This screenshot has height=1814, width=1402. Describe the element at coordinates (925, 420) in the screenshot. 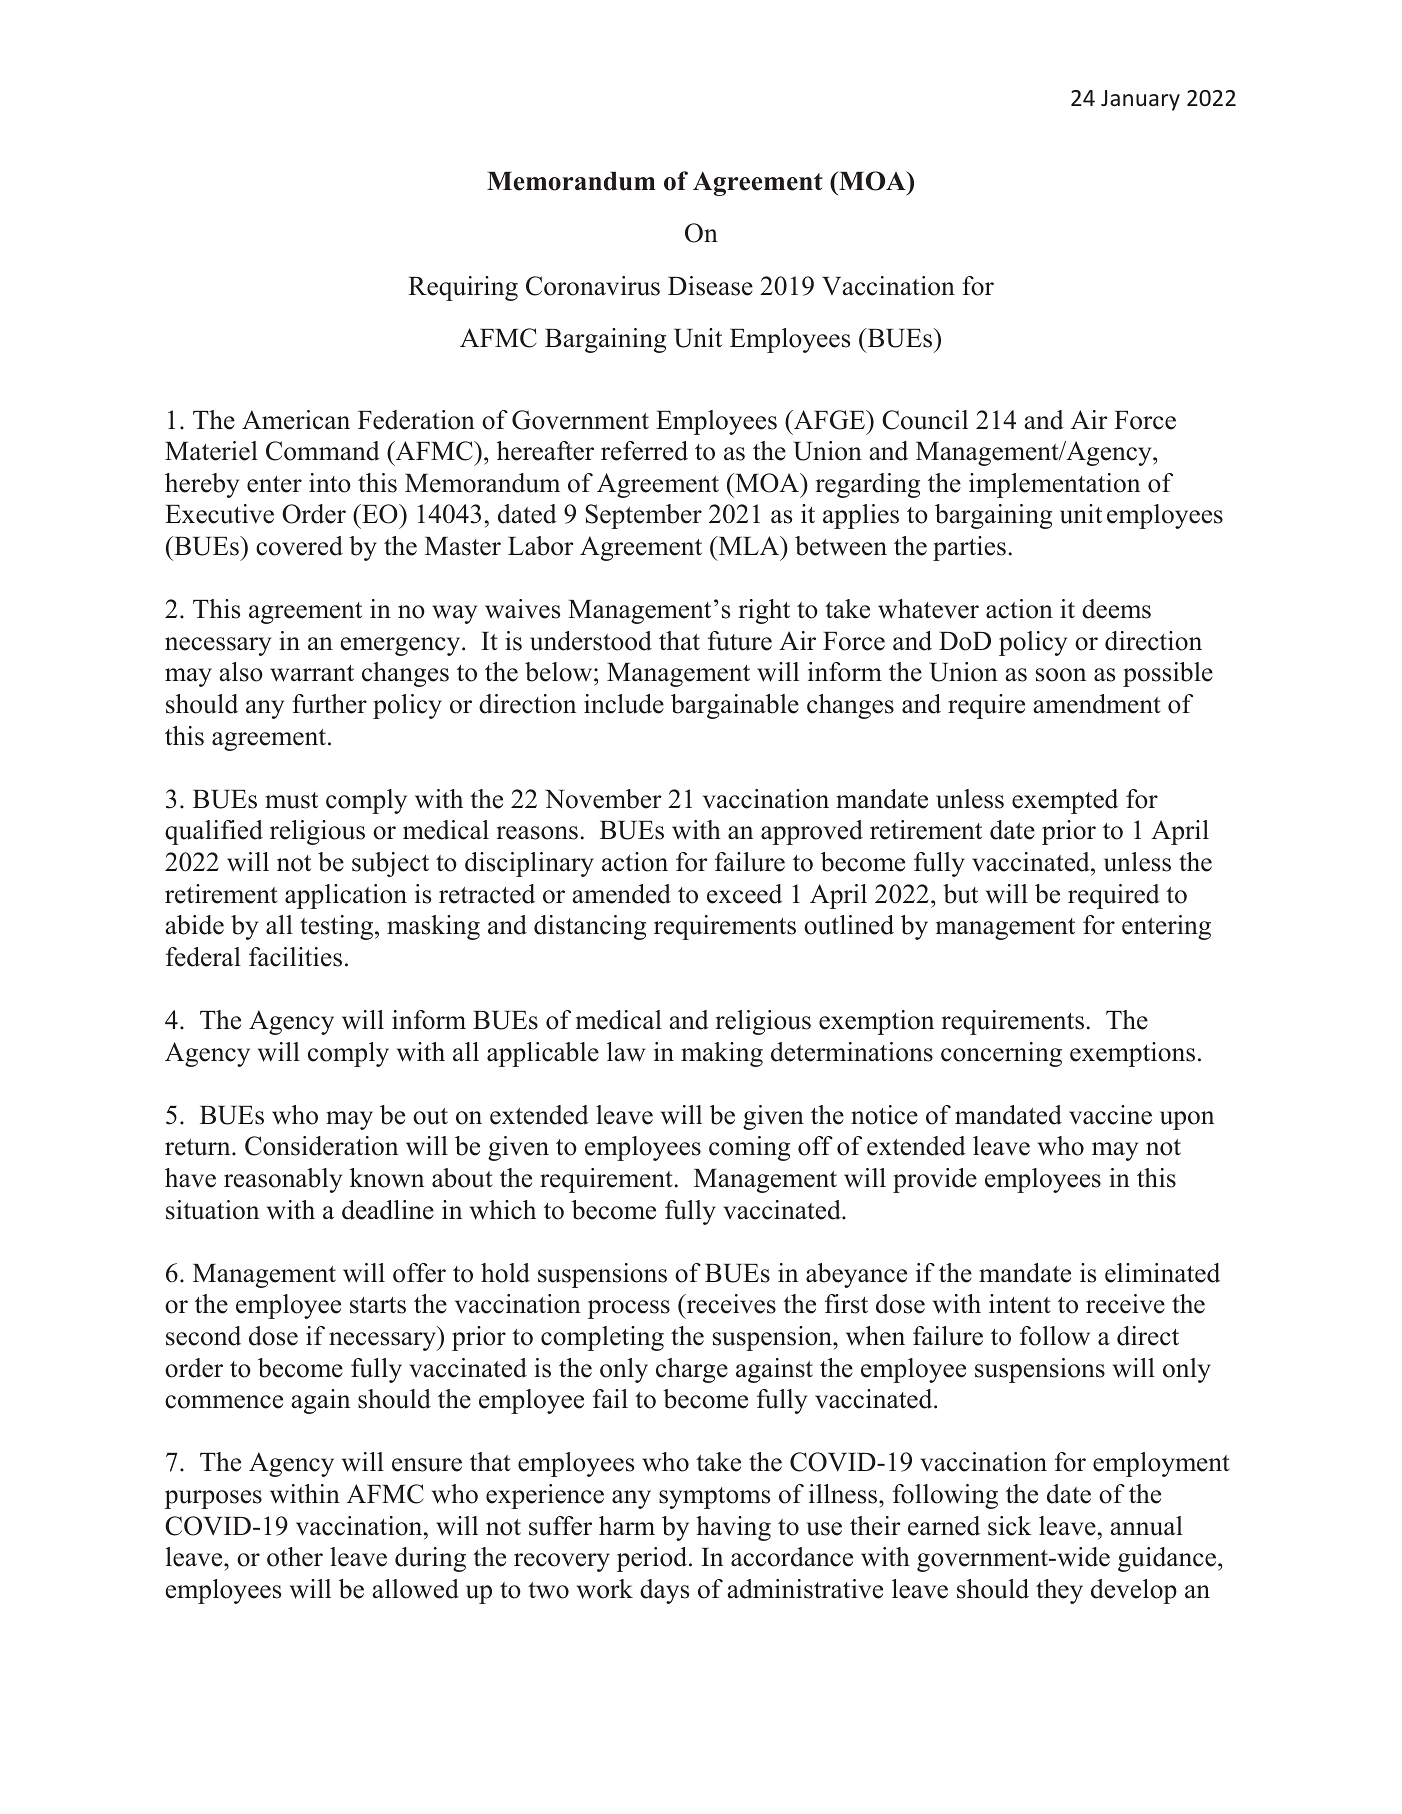

I see `Council` at that location.
